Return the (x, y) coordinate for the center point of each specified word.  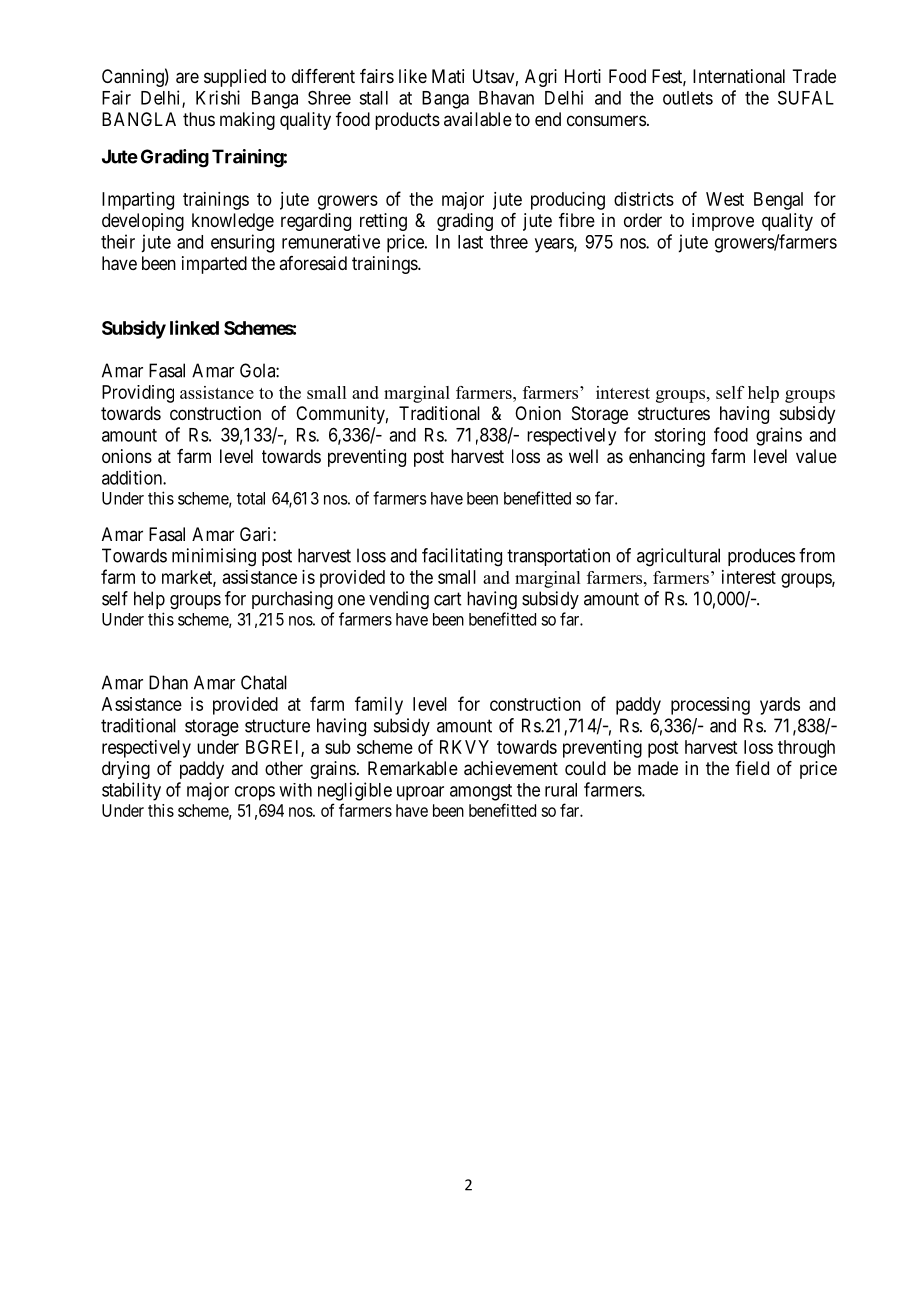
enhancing (667, 458)
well (583, 456)
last (470, 242)
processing (710, 706)
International (739, 76)
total (251, 498)
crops (255, 793)
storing (679, 437)
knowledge (233, 222)
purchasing (292, 600)
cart (447, 599)
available (478, 119)
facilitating (462, 557)
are (187, 78)
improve (723, 222)
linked (194, 327)
